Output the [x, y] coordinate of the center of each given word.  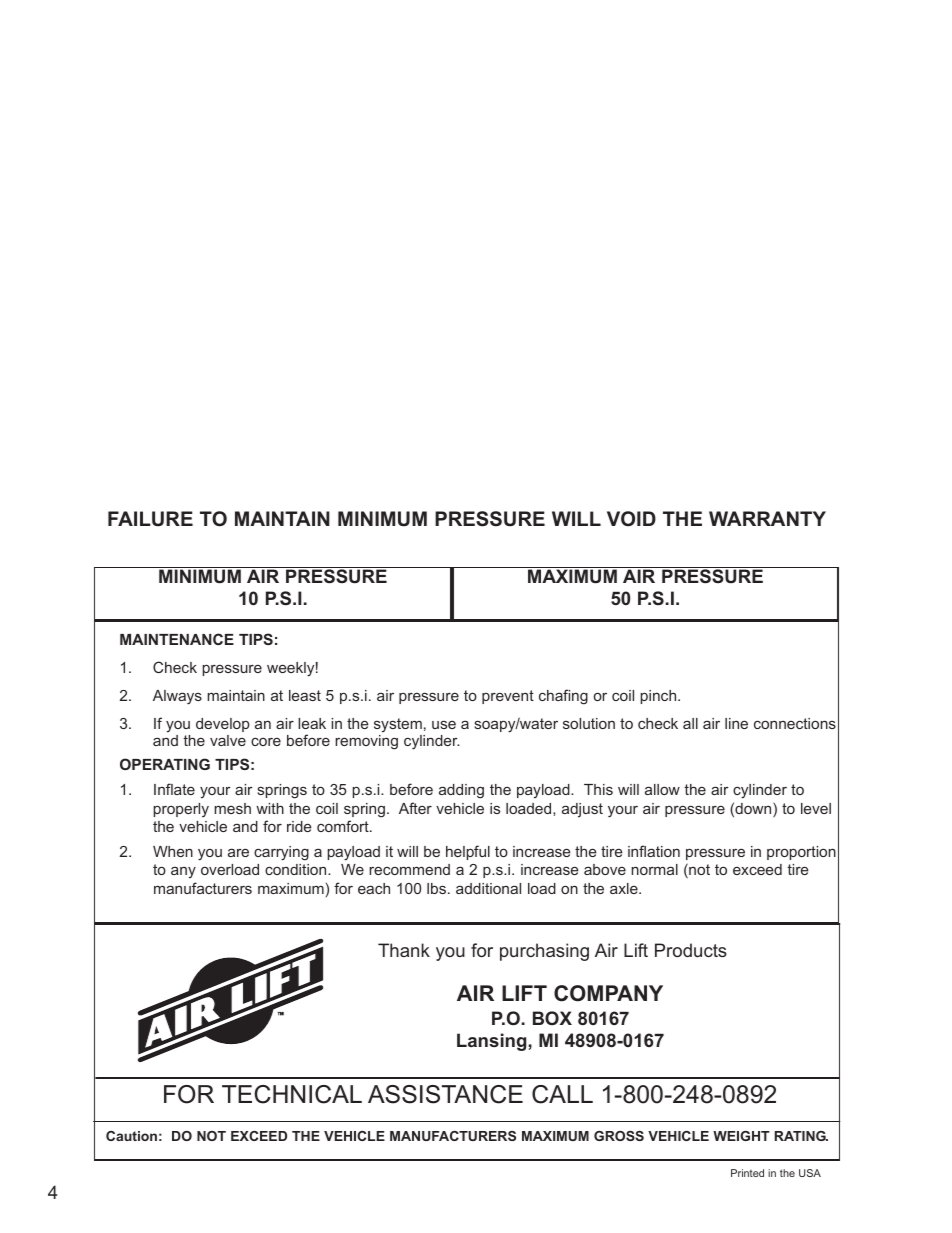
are [238, 852]
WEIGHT [741, 1136]
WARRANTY [767, 518]
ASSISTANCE [445, 1094]
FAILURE [150, 519]
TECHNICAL [292, 1094]
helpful [468, 852]
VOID [631, 519]
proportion [801, 853]
